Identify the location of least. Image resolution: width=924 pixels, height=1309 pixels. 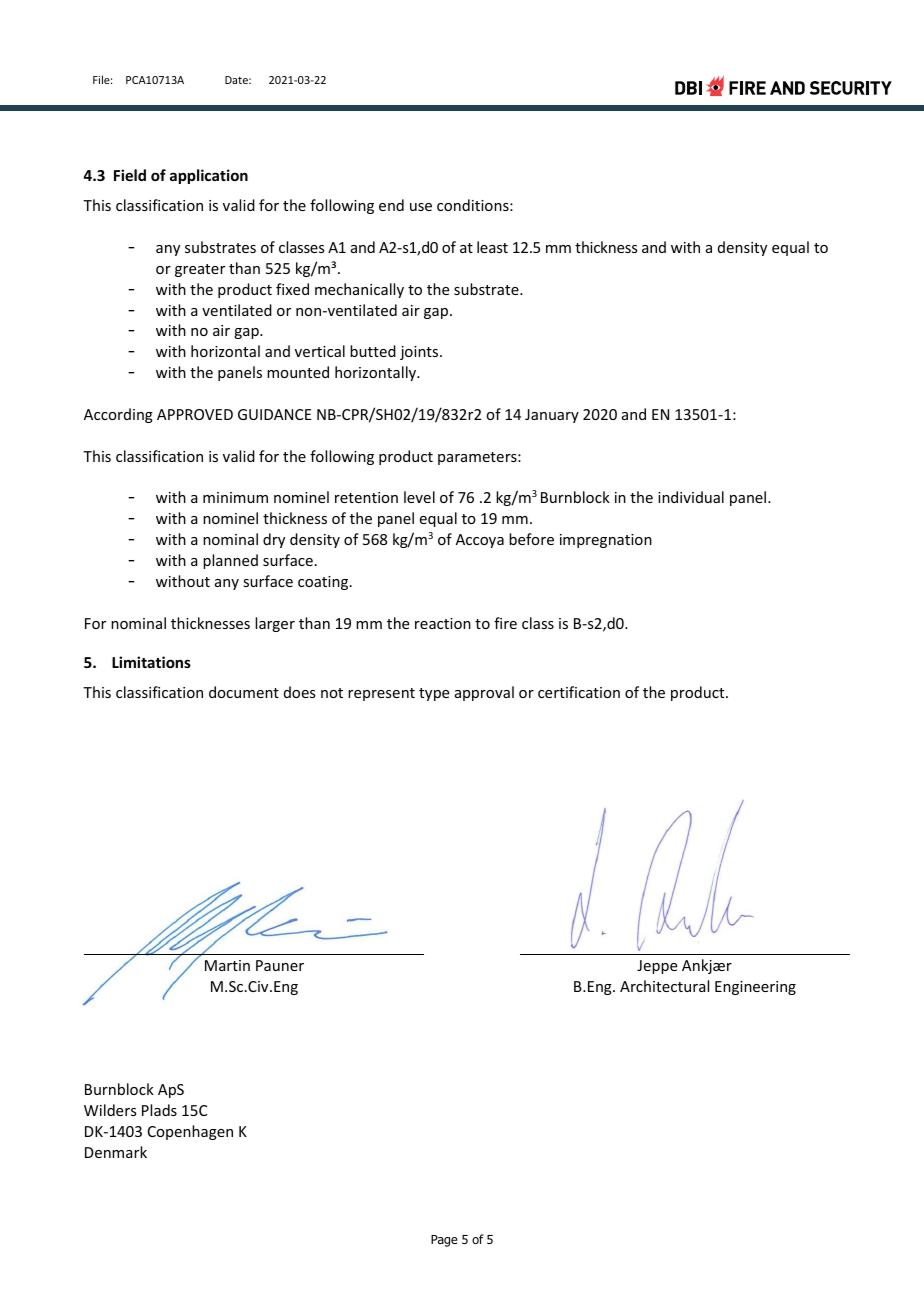
(492, 247).
